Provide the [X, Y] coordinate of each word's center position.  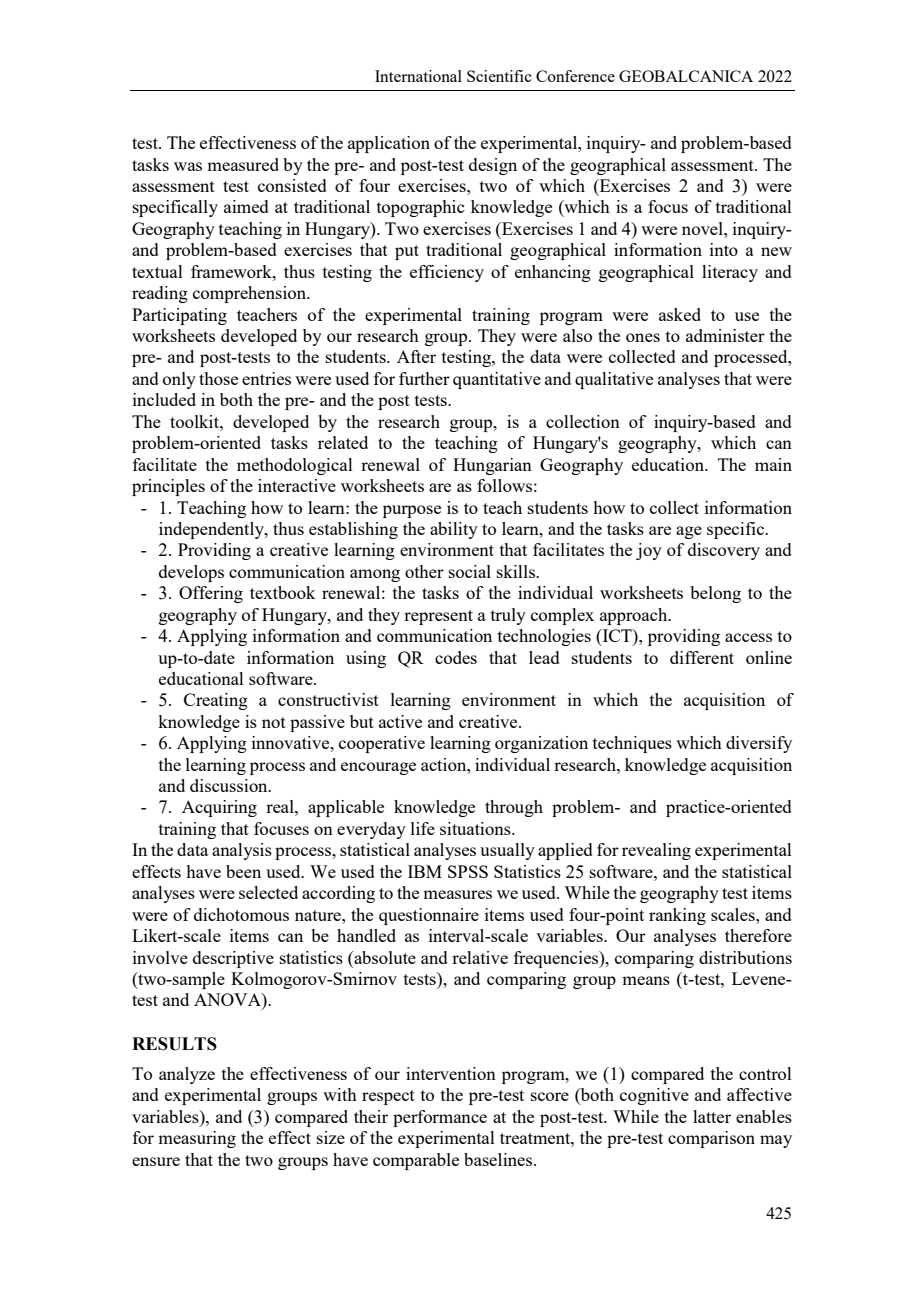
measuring [197, 1139]
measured [243, 164]
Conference [575, 76]
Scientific [499, 76]
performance [440, 1118]
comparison [711, 1139]
